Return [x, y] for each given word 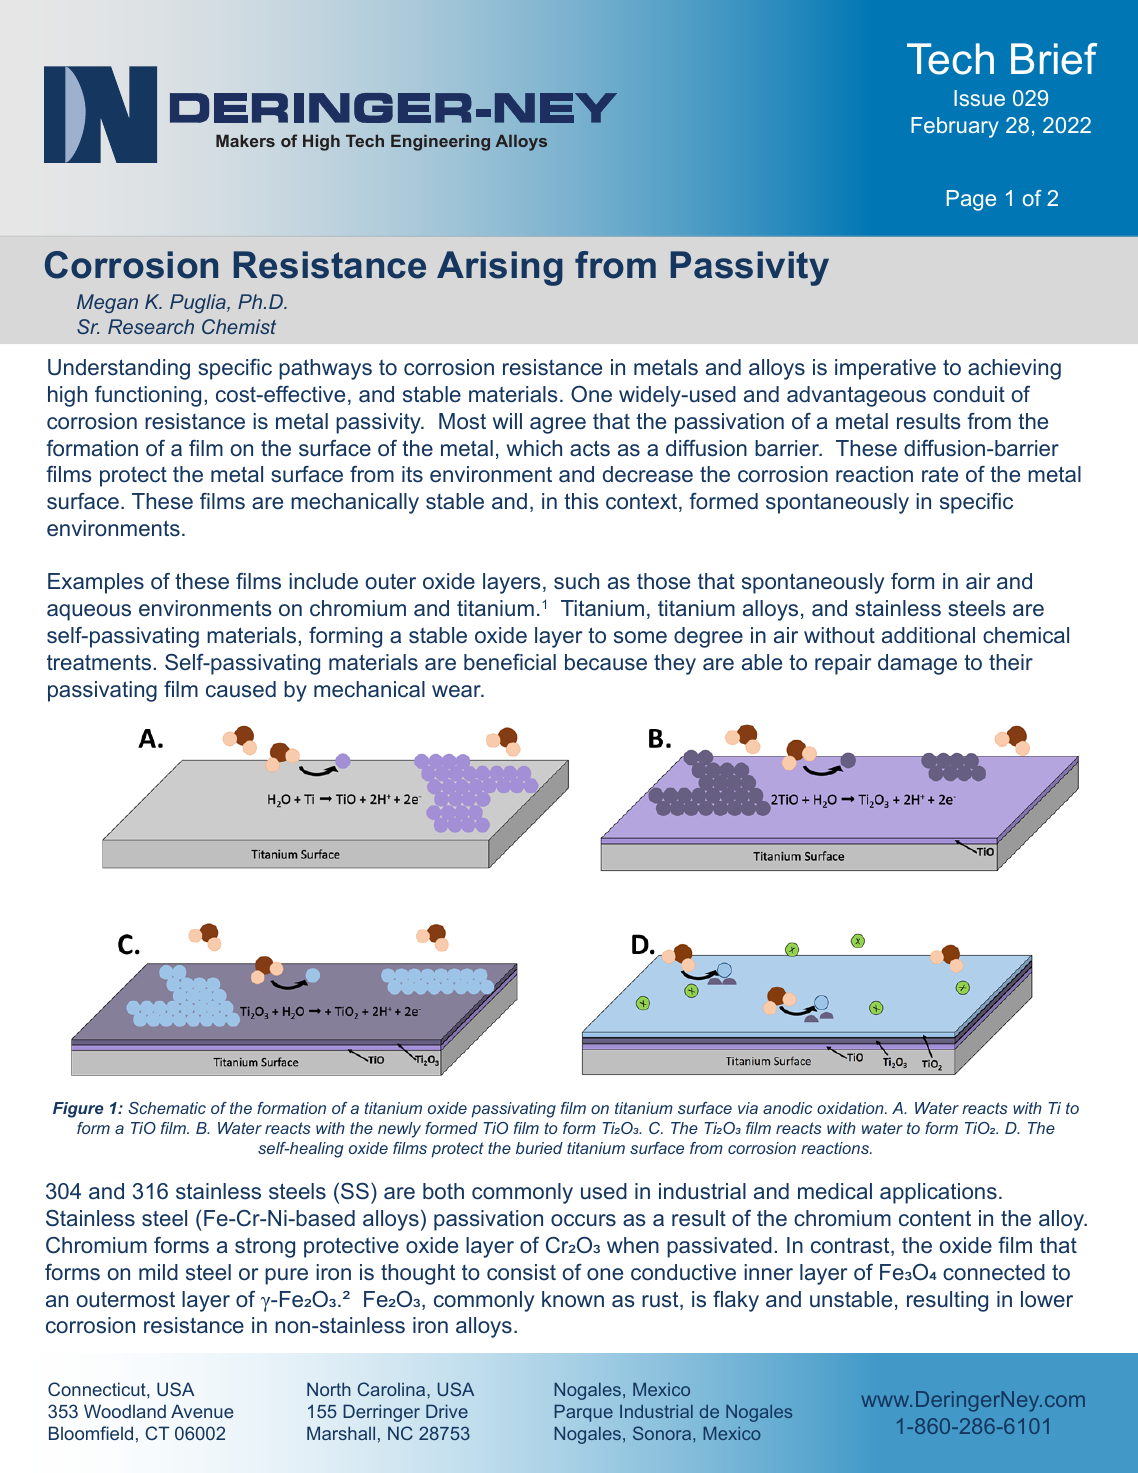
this [581, 501]
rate [940, 474]
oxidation [851, 1108]
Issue [979, 98]
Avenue [202, 1411]
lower [1047, 1299]
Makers [245, 140]
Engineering [440, 143]
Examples [96, 583]
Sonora [663, 1433]
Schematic [167, 1108]
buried [539, 1148]
